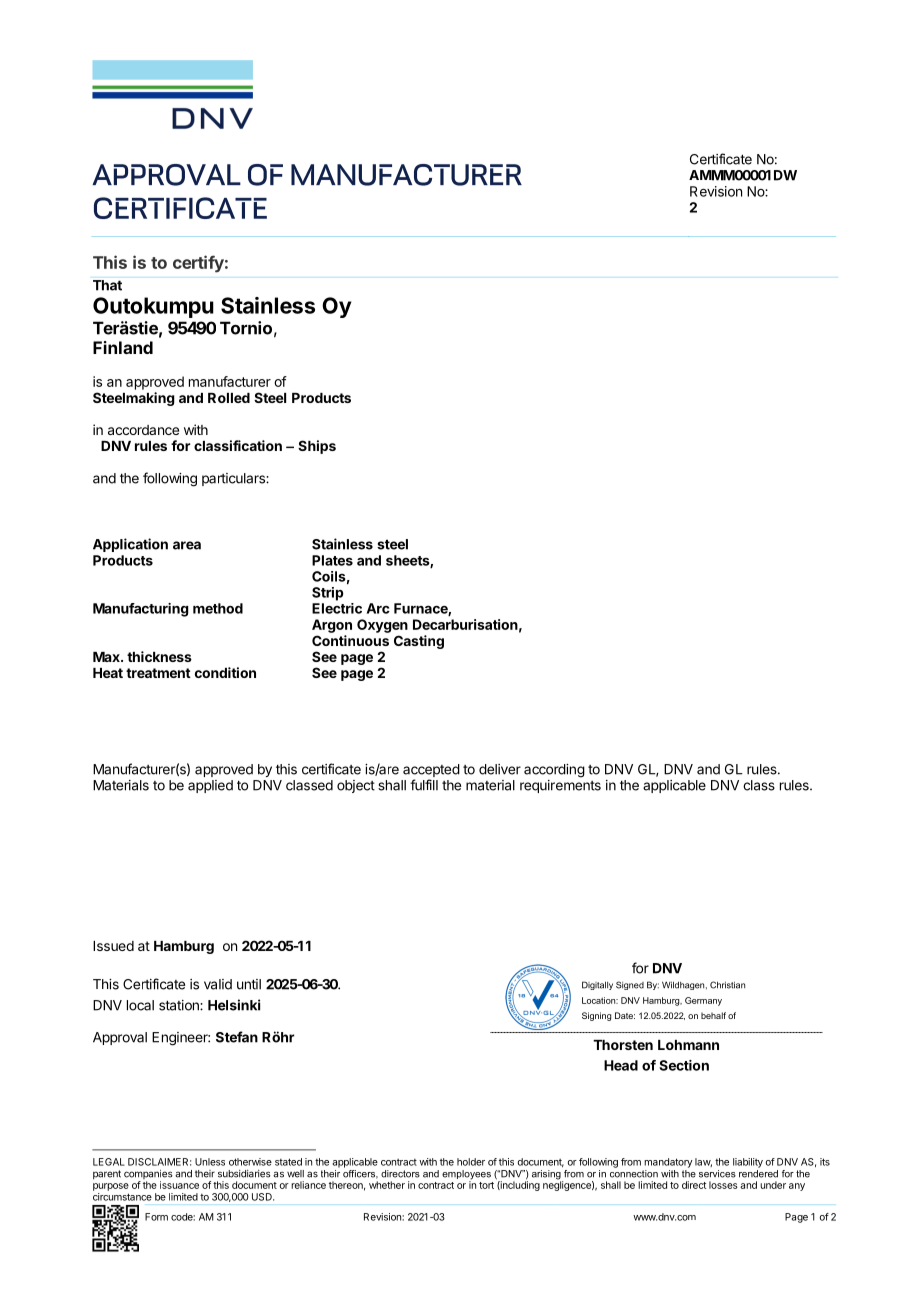 The height and width of the screenshot is (1308, 924). What do you see at coordinates (317, 447) in the screenshot?
I see `Ships` at bounding box center [317, 447].
